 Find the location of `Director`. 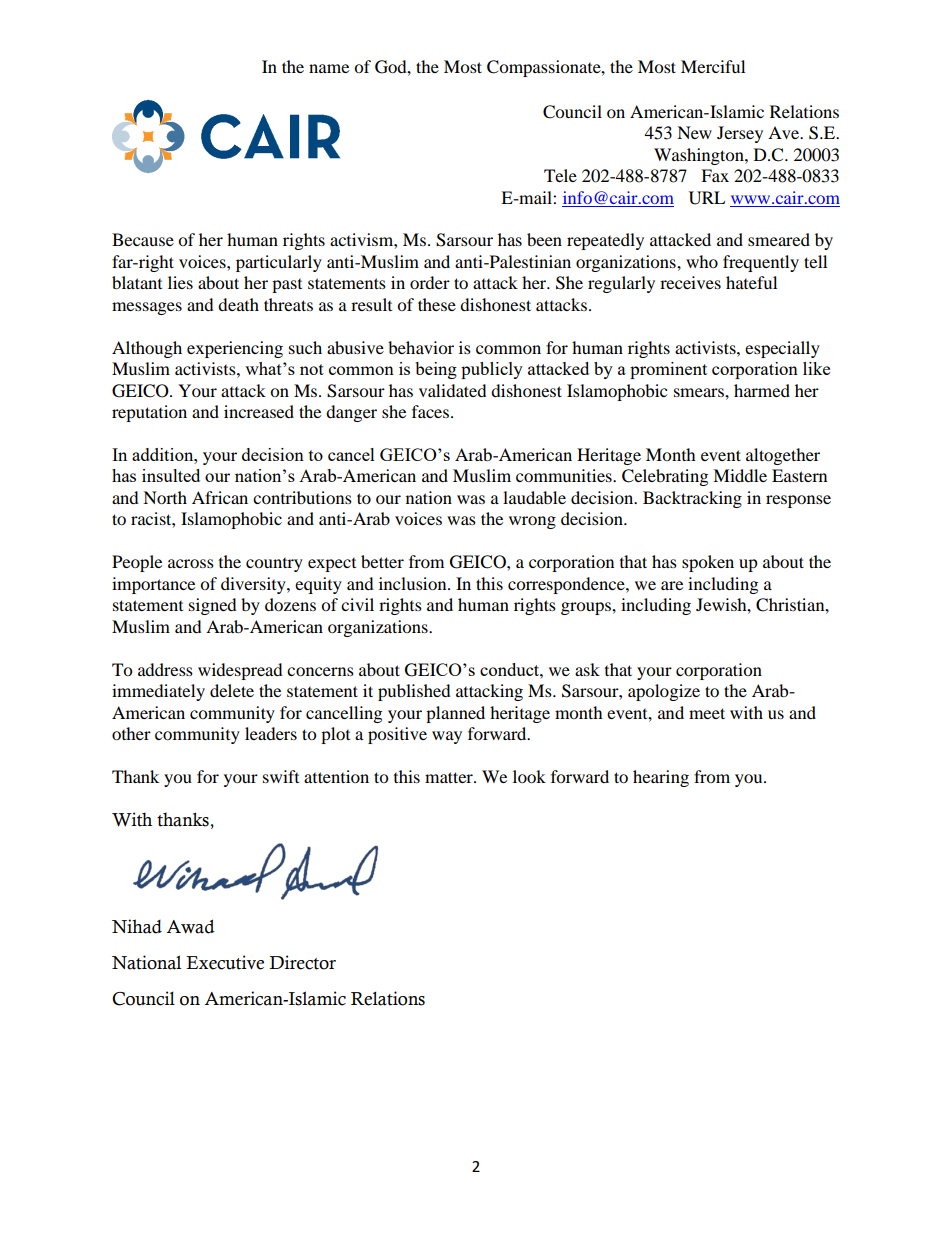

Director is located at coordinates (302, 962).
